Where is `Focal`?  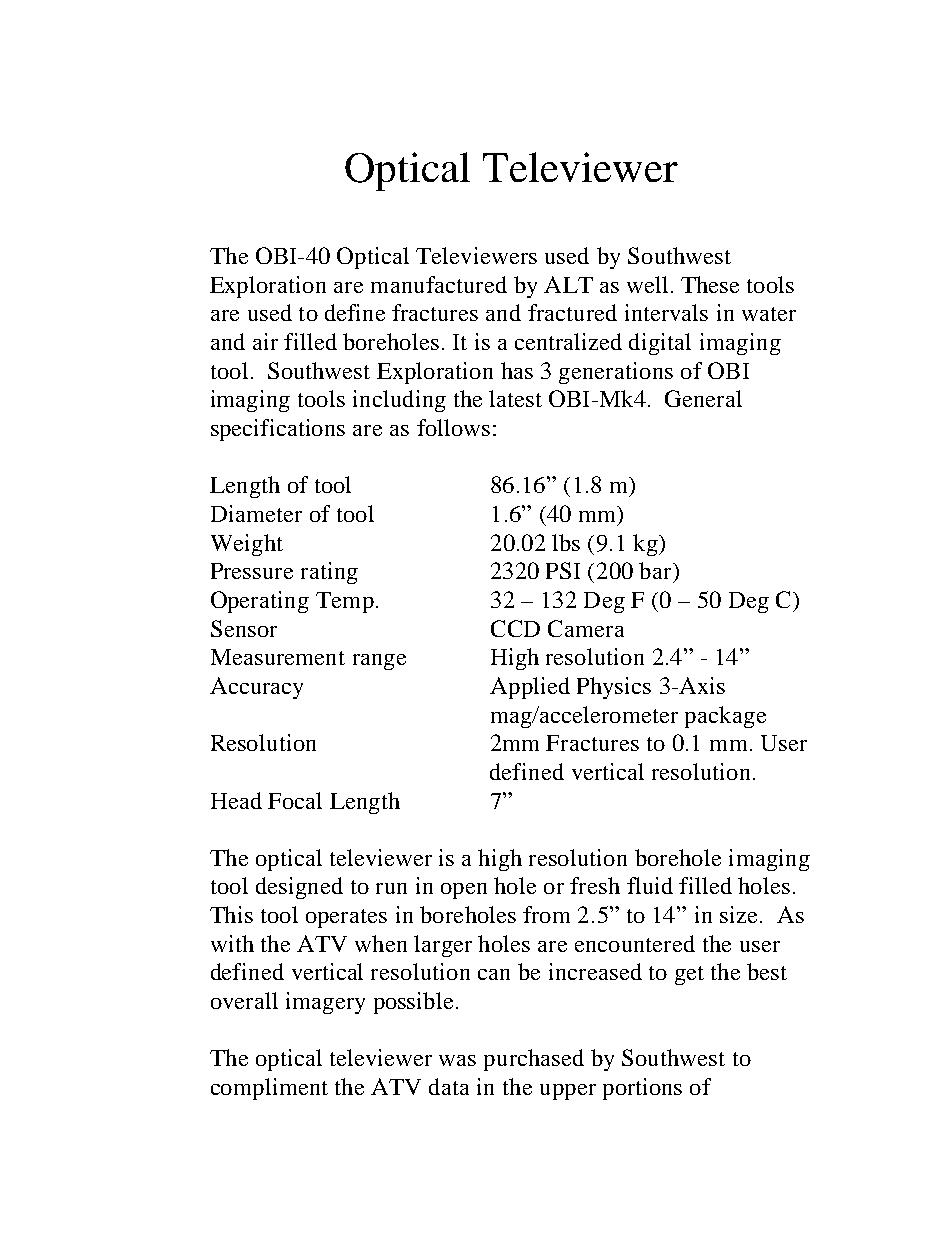
Focal is located at coordinates (295, 800).
